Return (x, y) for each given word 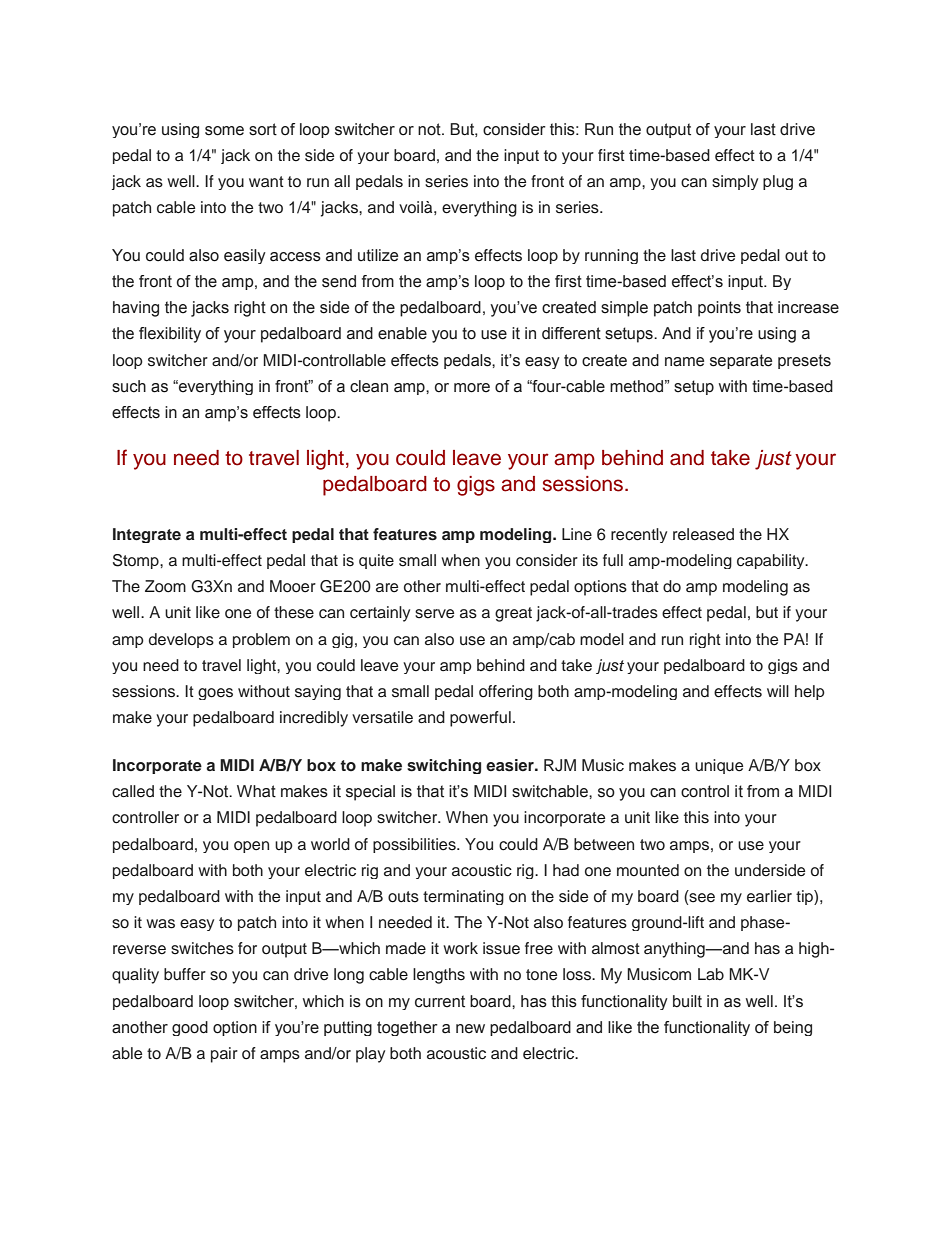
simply (735, 182)
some (224, 131)
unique (719, 766)
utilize (378, 255)
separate (741, 361)
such (129, 386)
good (190, 1028)
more (472, 388)
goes (215, 694)
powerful (480, 719)
